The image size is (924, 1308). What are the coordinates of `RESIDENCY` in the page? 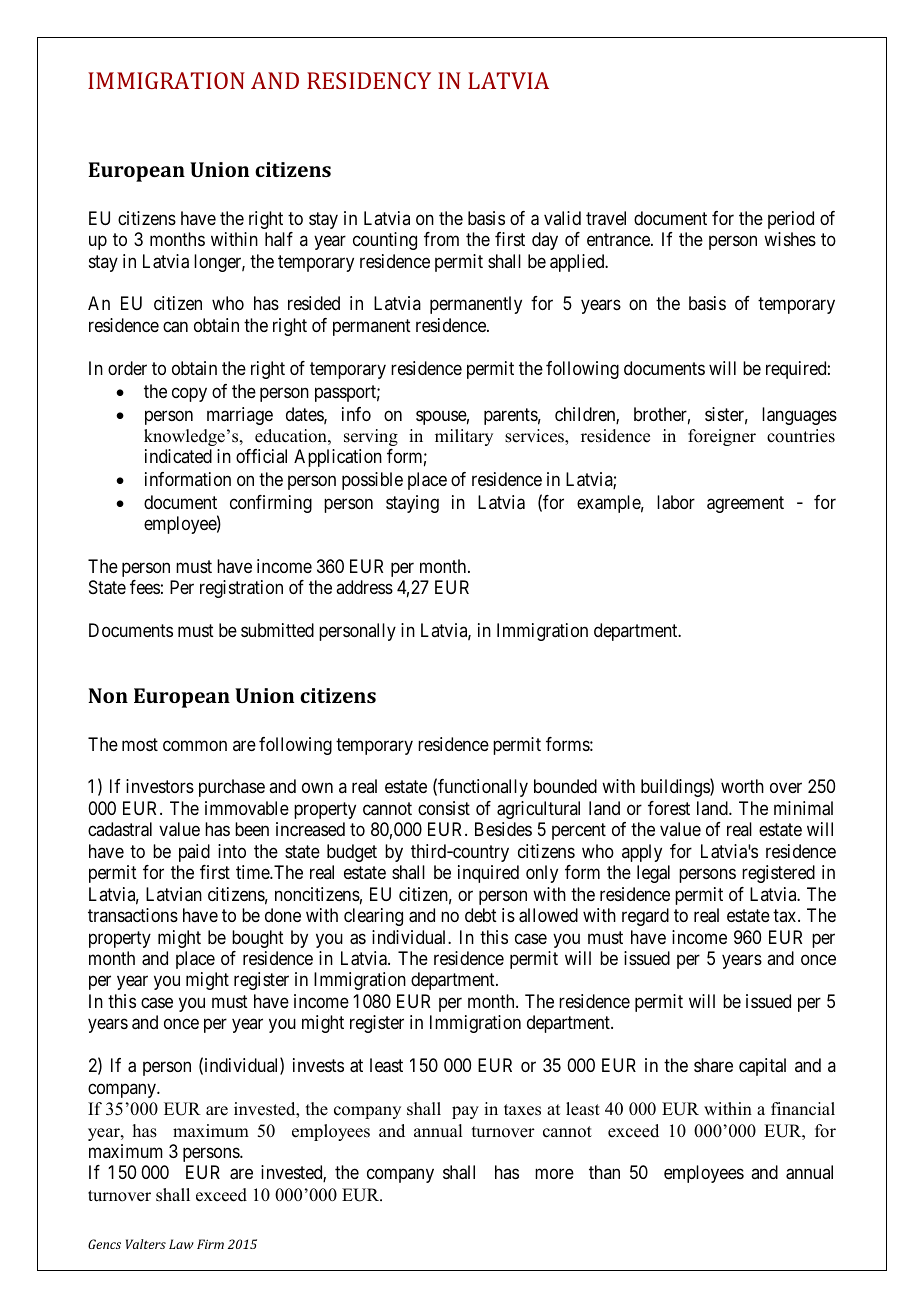 It's located at (369, 80).
